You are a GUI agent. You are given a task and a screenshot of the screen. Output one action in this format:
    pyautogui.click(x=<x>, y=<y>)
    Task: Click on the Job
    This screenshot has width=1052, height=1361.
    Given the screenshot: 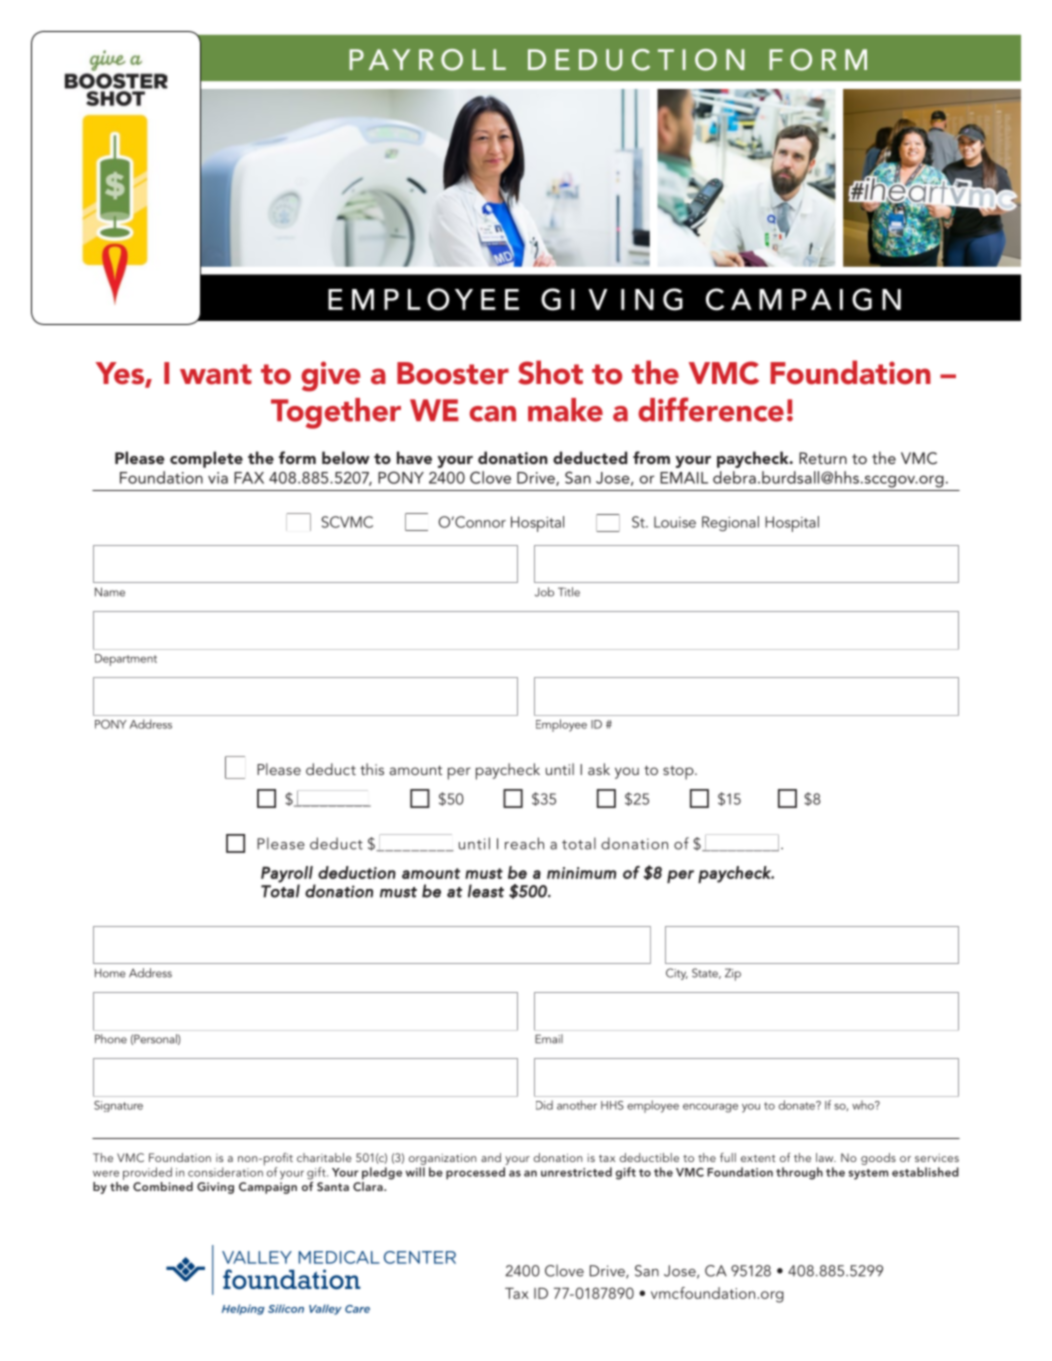 What is the action you would take?
    pyautogui.click(x=544, y=592)
